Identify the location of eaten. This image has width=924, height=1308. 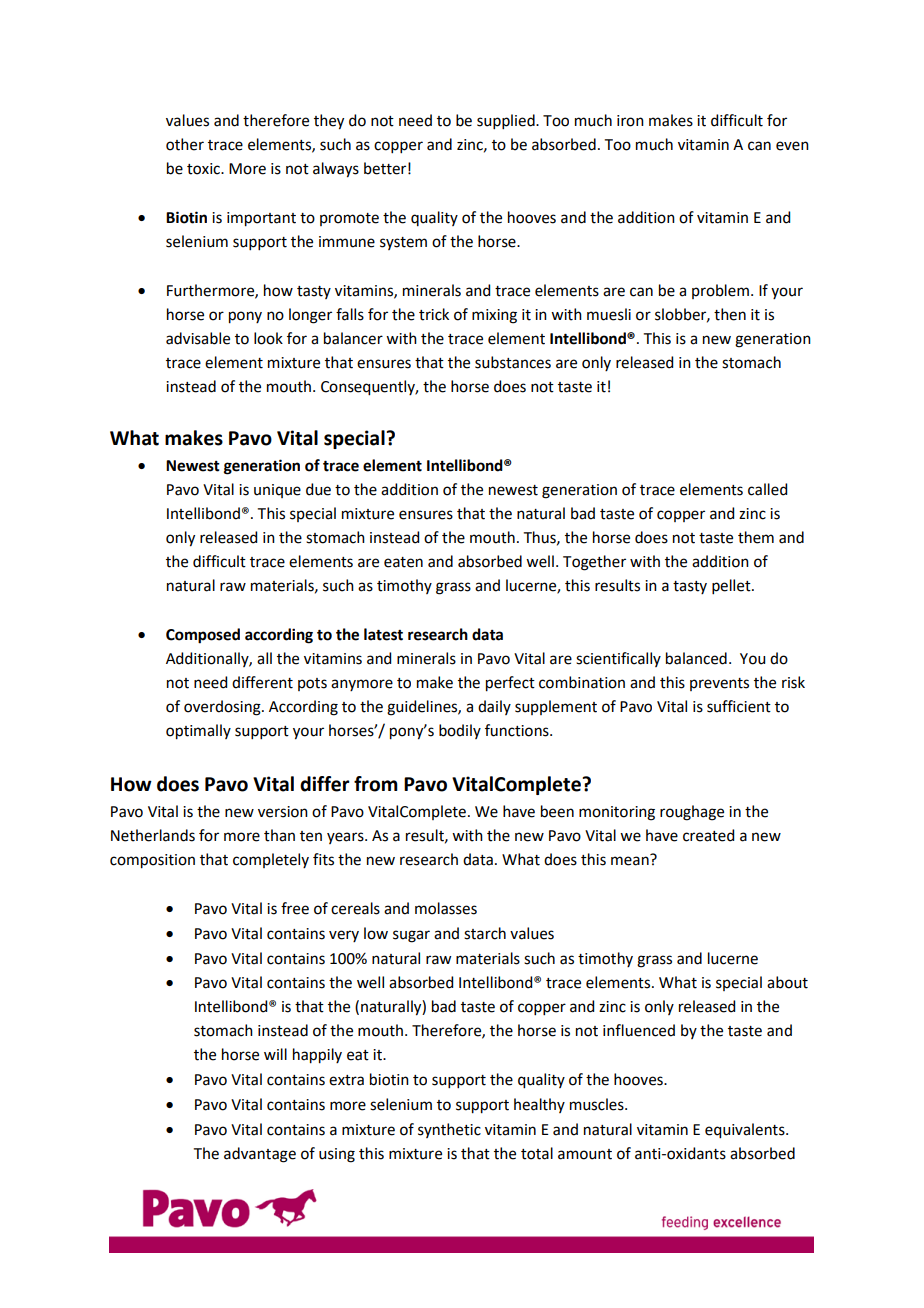
(403, 562).
